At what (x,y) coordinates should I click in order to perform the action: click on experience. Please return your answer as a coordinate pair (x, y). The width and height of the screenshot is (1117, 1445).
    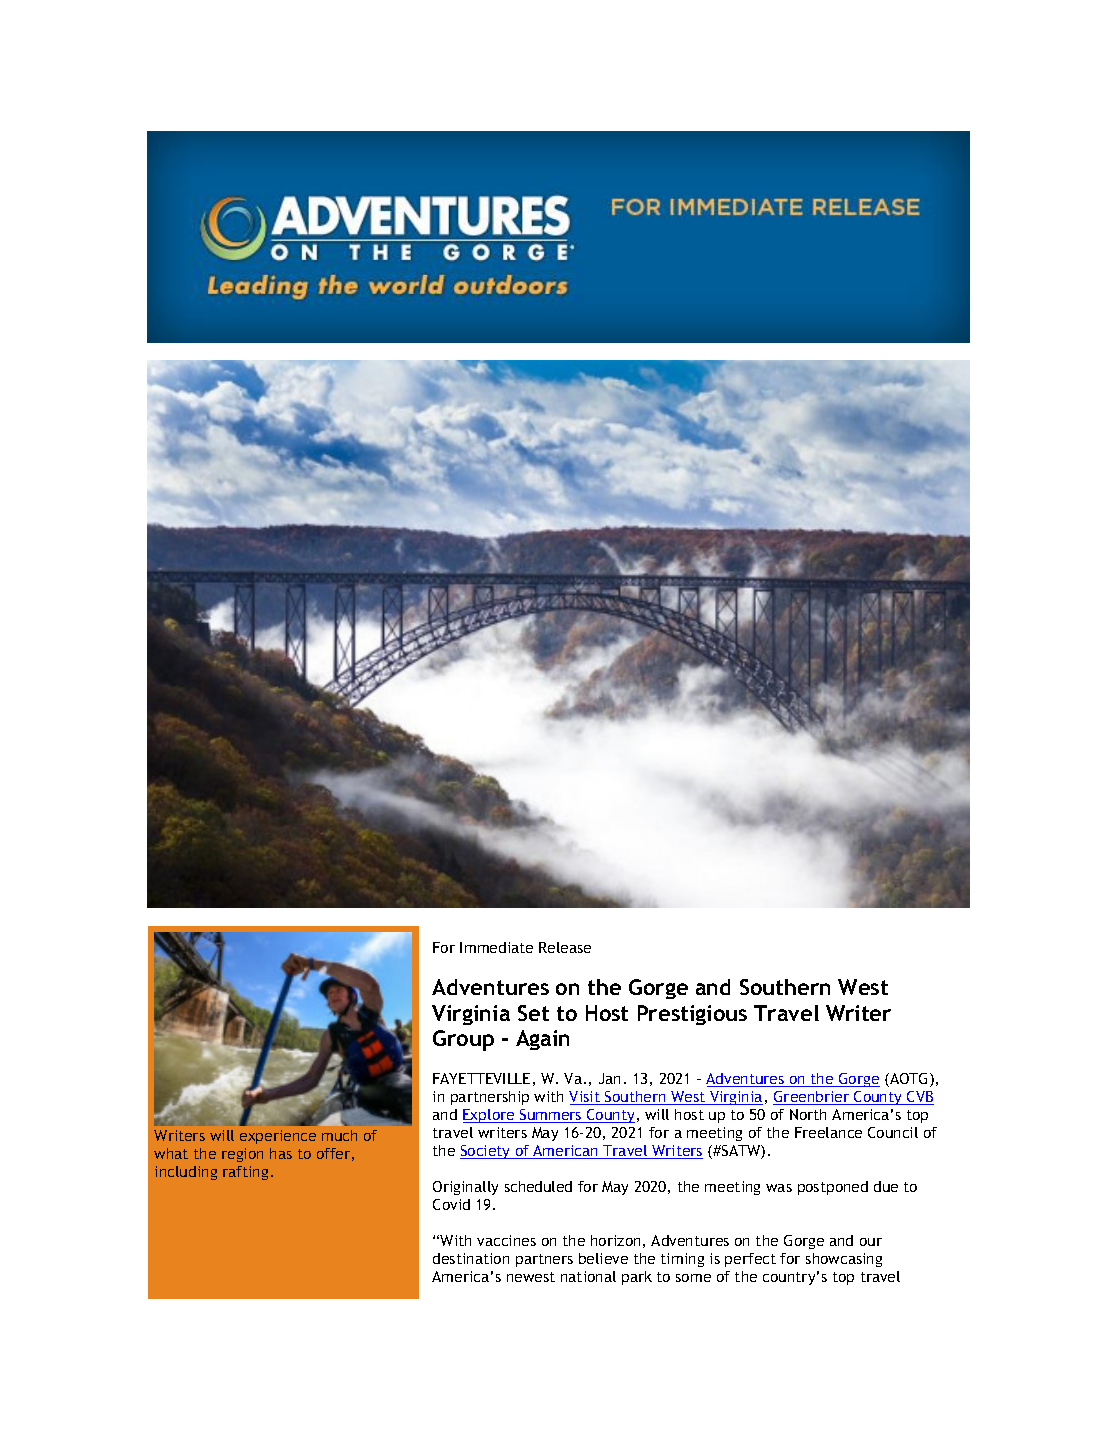
    Looking at the image, I should click on (278, 1137).
